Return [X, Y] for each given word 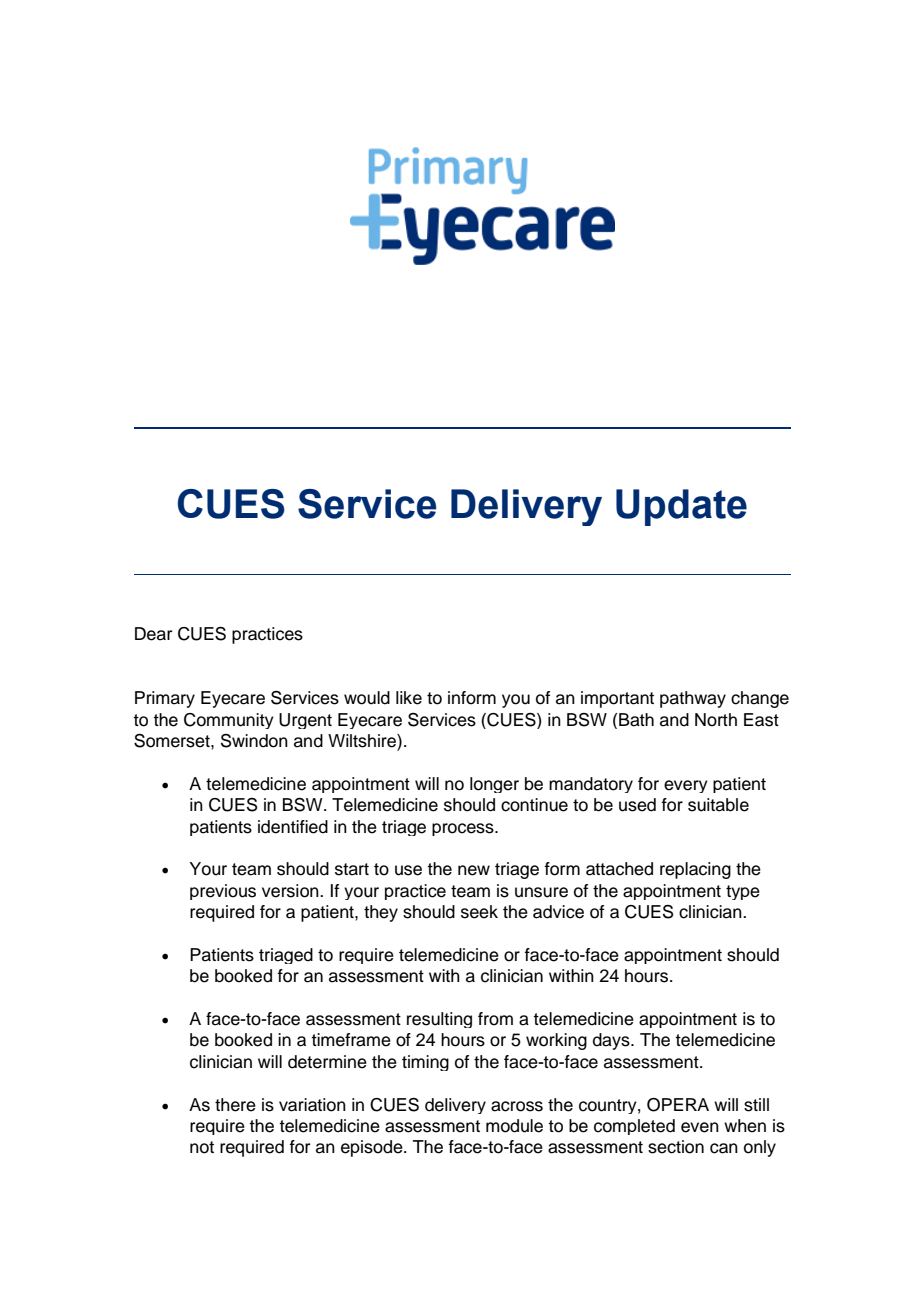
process [464, 829]
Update [681, 507]
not [202, 1147]
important [617, 699]
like [409, 698]
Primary [165, 699]
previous [223, 892]
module [514, 1126]
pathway [693, 699]
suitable [718, 805]
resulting [439, 1020]
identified [293, 827]
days [612, 1041]
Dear [153, 634]
